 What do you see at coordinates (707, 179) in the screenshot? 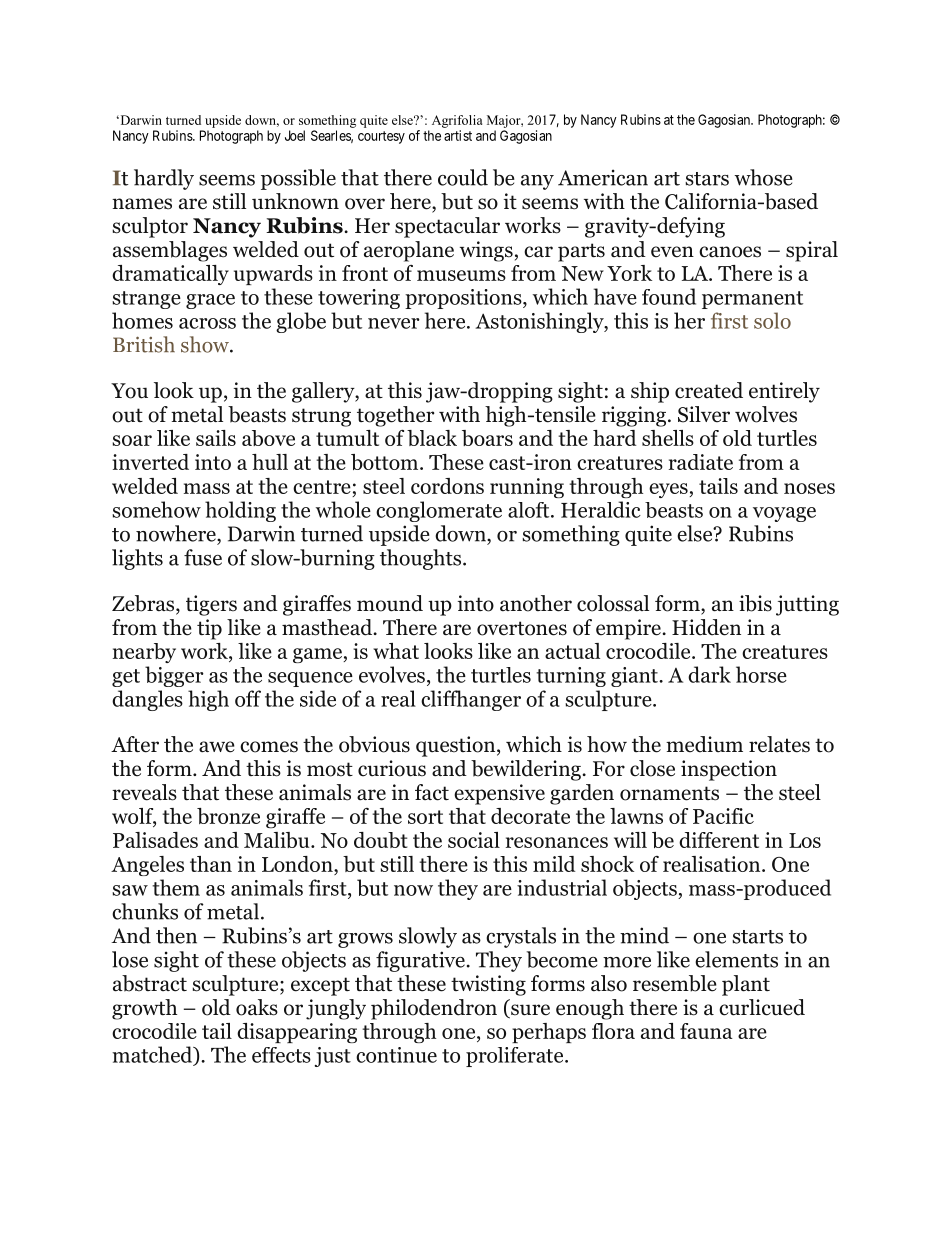
I see `stars` at bounding box center [707, 179].
